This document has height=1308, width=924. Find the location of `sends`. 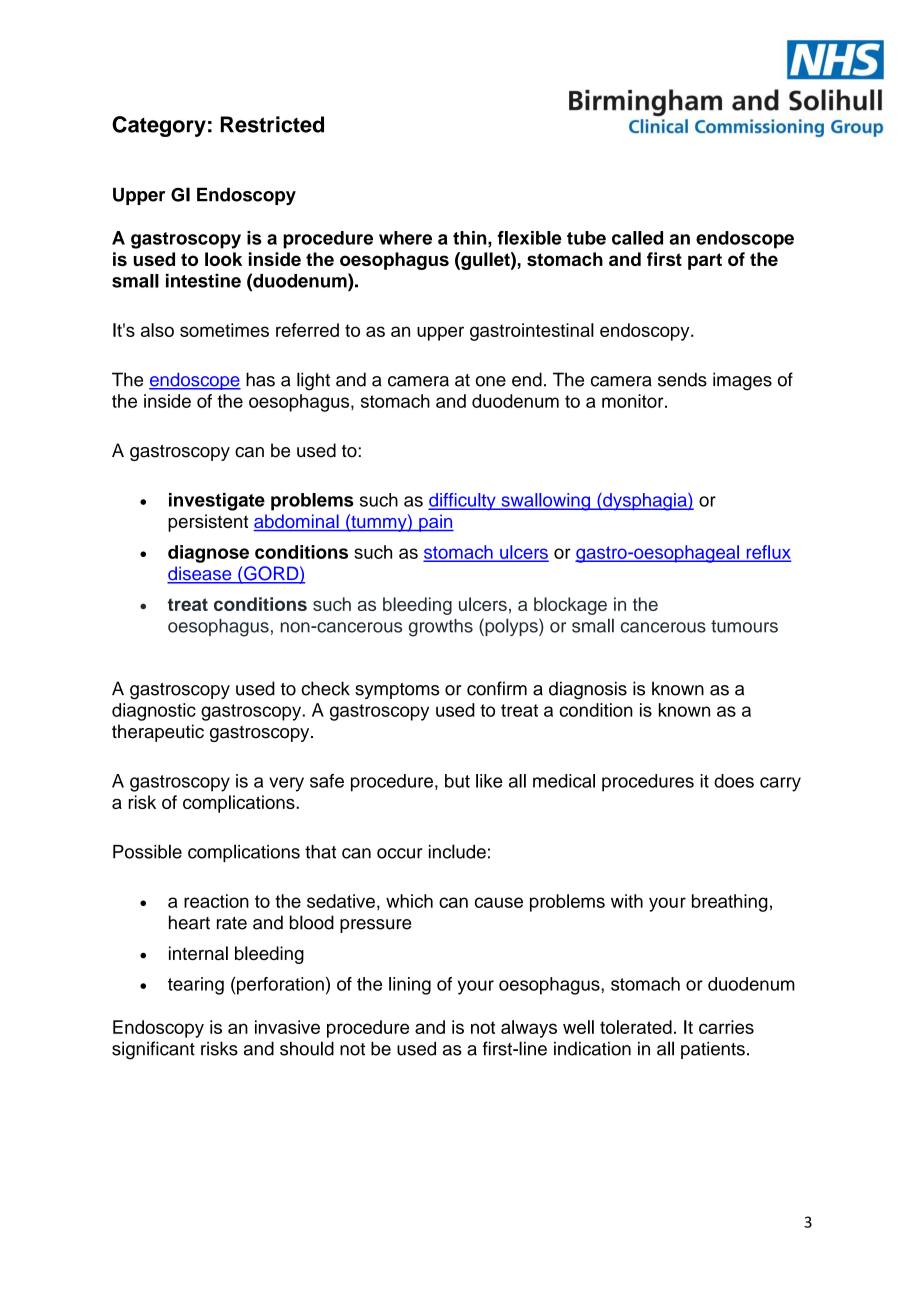

sends is located at coordinates (682, 379).
